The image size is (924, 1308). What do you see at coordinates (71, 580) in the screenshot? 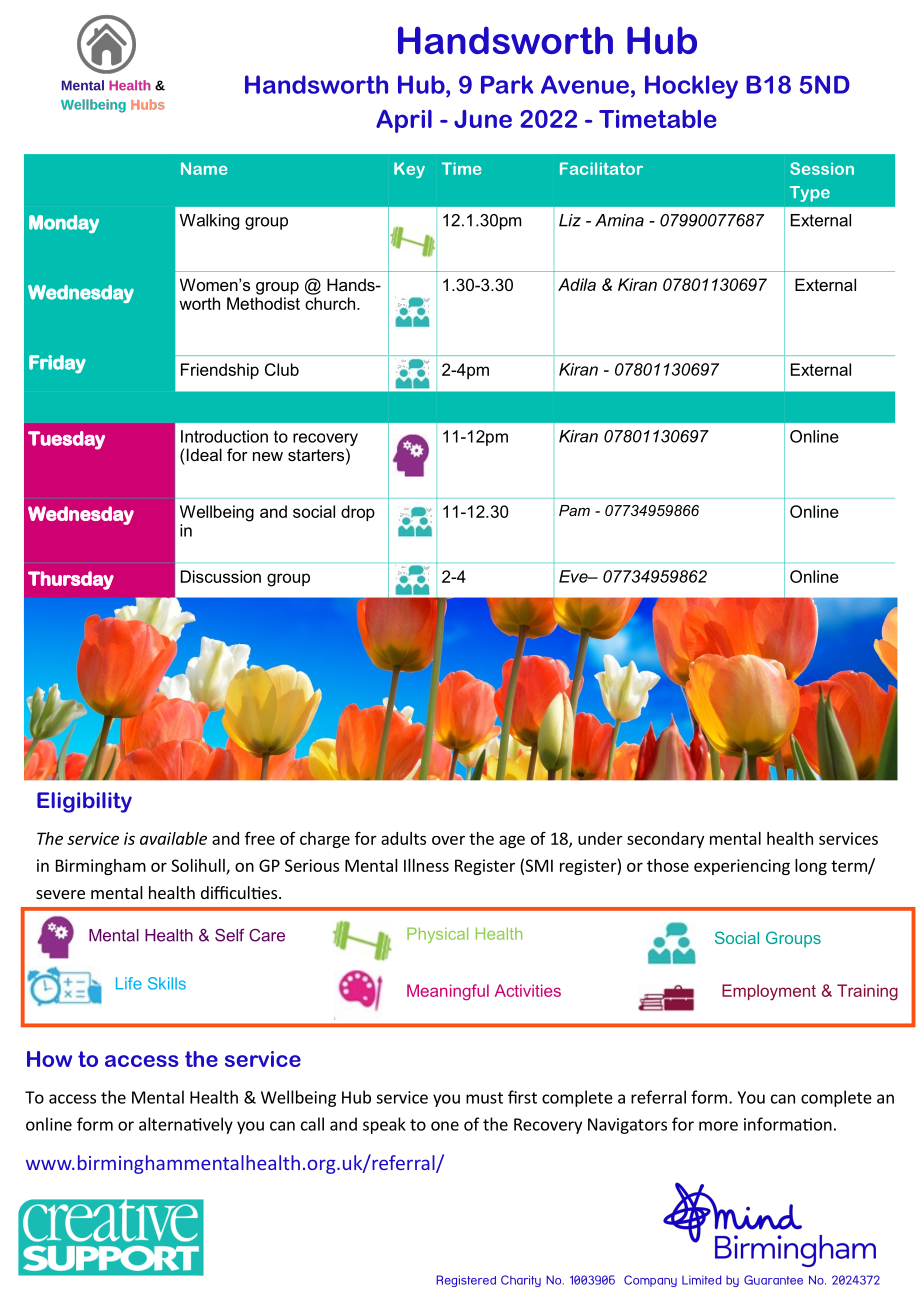
I see `Thursday` at bounding box center [71, 580].
